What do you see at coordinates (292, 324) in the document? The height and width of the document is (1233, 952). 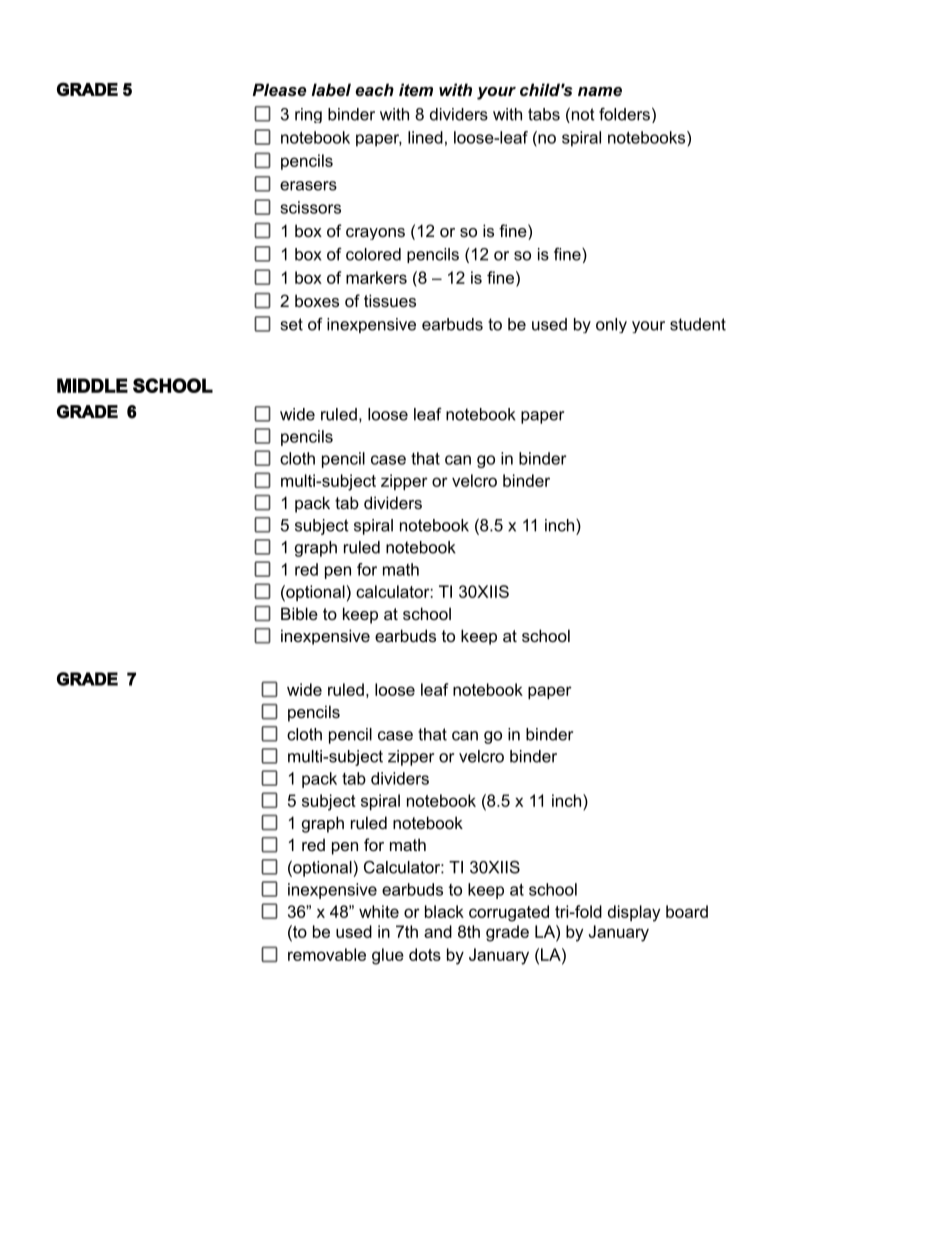 I see `set` at bounding box center [292, 324].
